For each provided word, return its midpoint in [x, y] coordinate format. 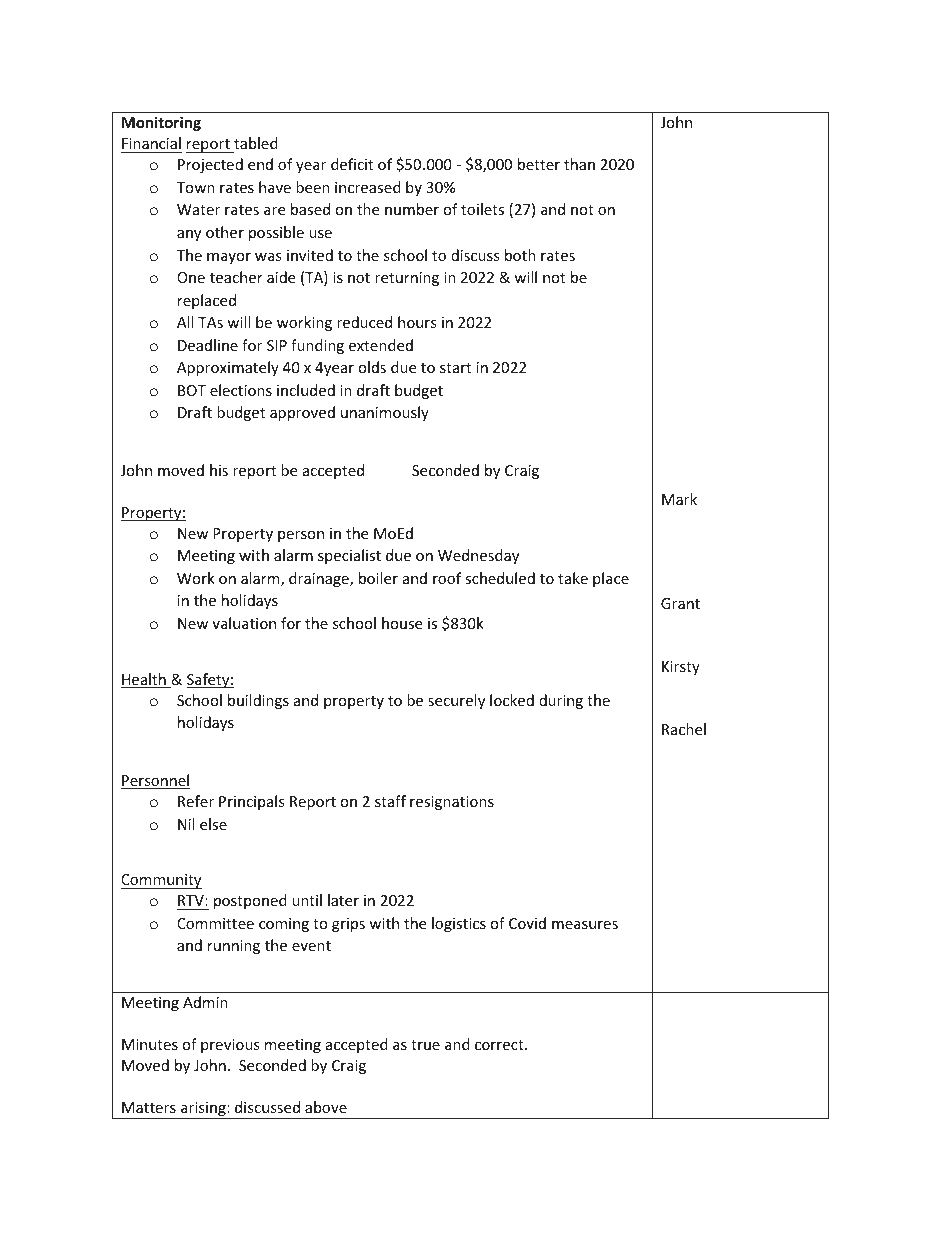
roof [447, 578]
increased [368, 187]
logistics [459, 924]
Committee [215, 923]
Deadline [208, 345]
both [520, 255]
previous [230, 1046]
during [561, 701]
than [579, 164]
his [219, 470]
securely [456, 701]
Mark [679, 499]
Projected [210, 165]
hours [417, 322]
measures [585, 925]
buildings [258, 701]
